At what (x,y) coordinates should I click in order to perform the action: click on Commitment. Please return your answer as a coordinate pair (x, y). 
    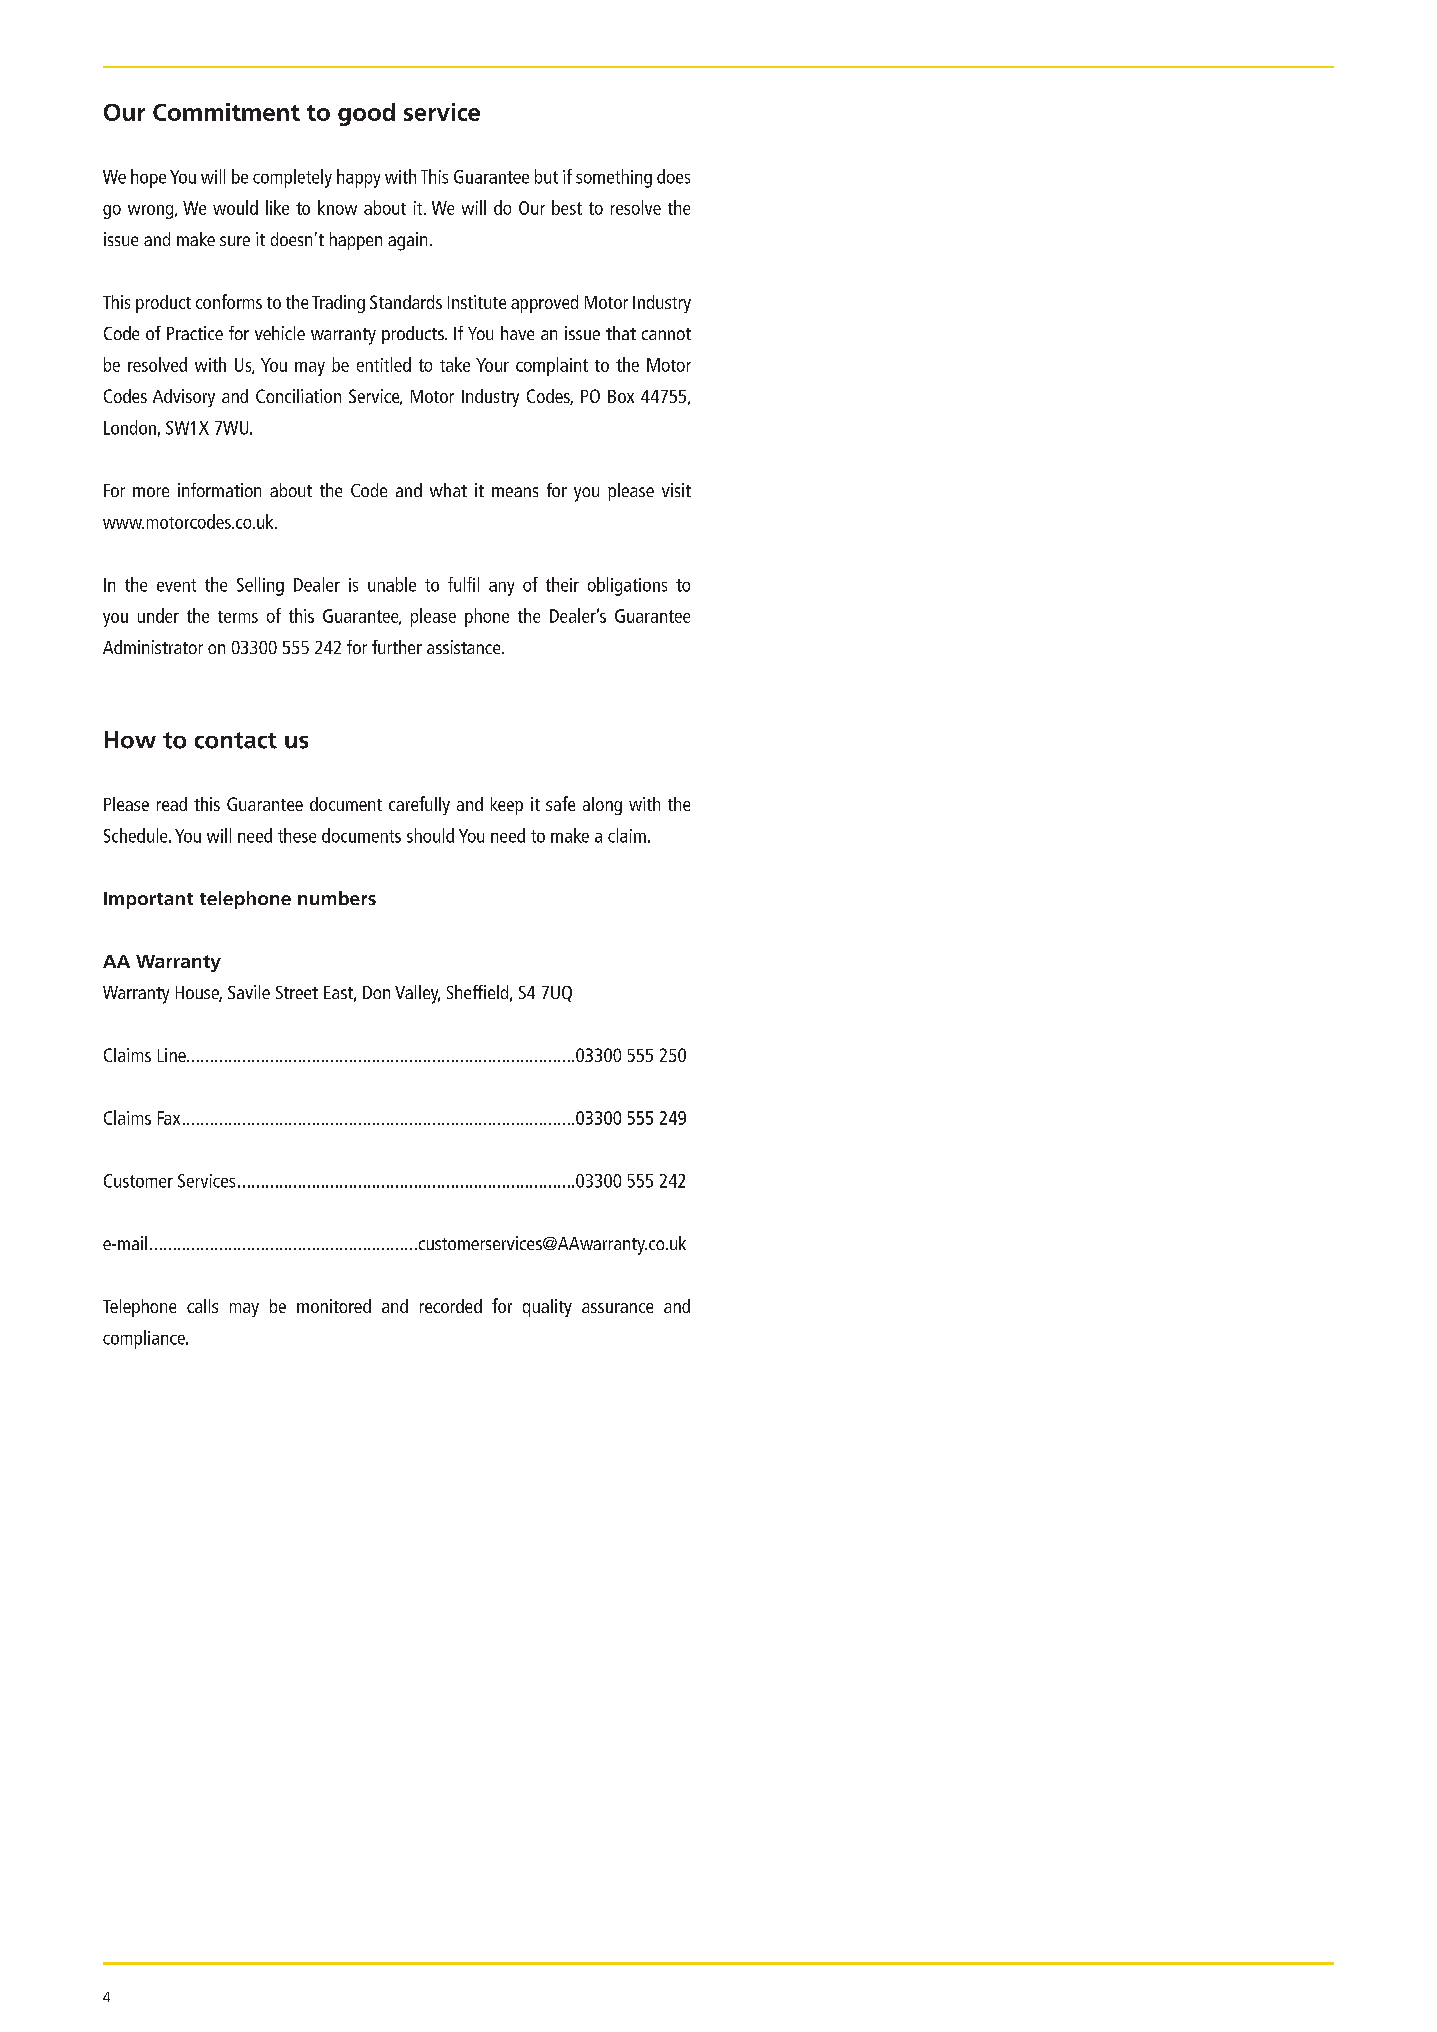
    Looking at the image, I should click on (226, 112).
